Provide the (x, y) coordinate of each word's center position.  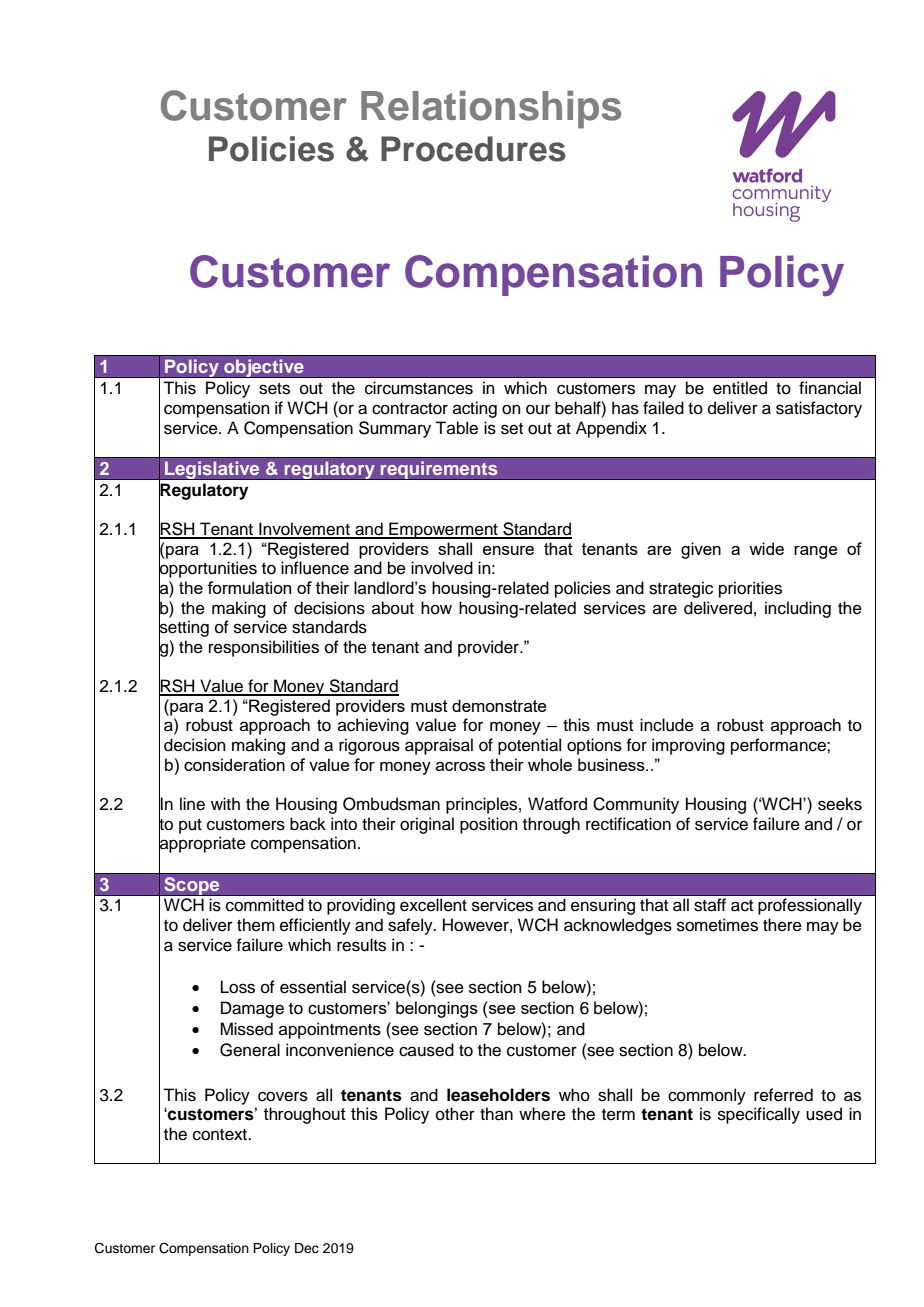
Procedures (473, 149)
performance (779, 746)
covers (283, 1096)
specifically (759, 1115)
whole (550, 764)
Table (456, 428)
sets (274, 389)
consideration (234, 764)
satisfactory (819, 409)
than (496, 1114)
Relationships (491, 110)
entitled (740, 388)
